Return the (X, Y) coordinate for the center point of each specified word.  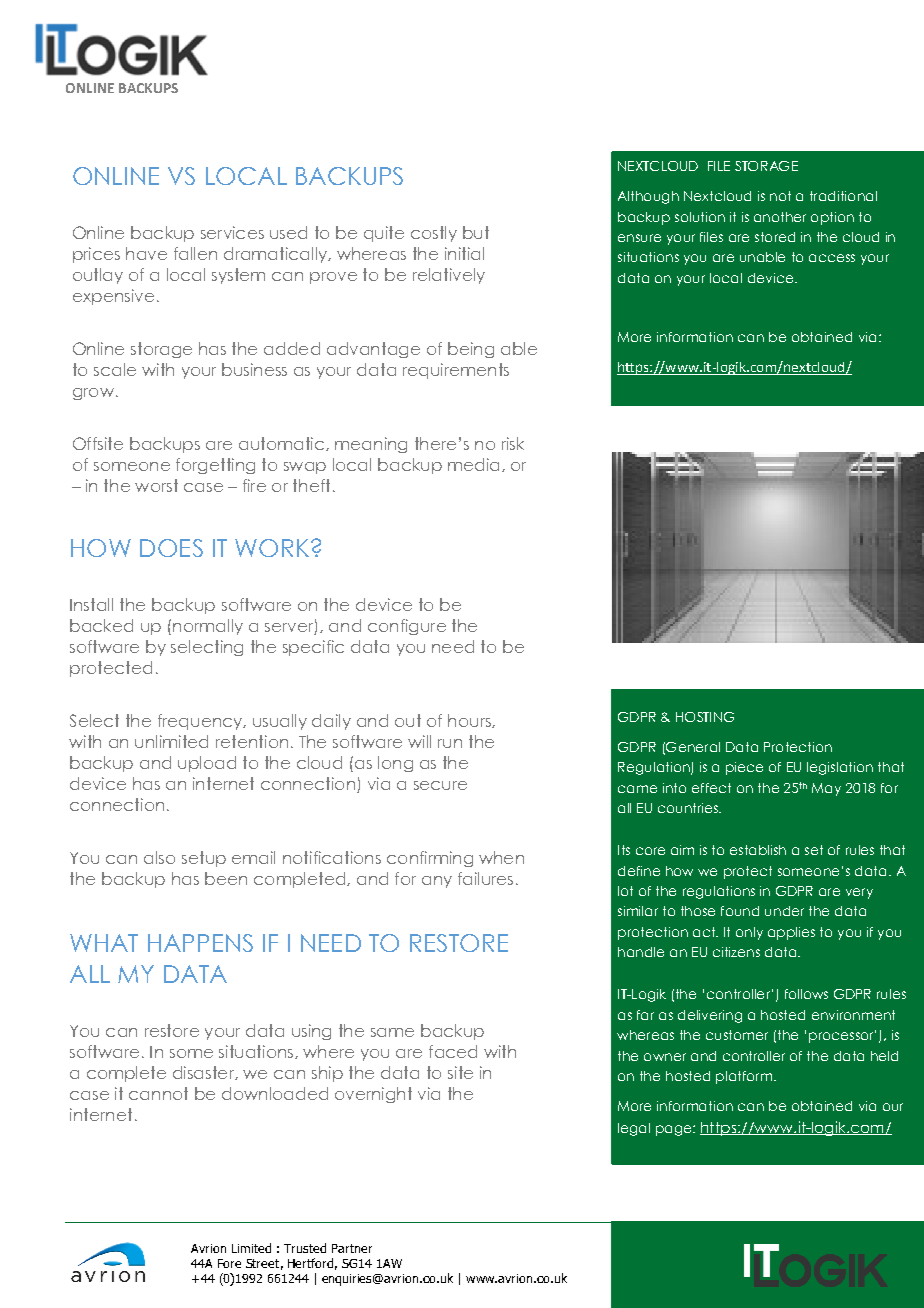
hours (470, 721)
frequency (201, 722)
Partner (352, 1248)
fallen (195, 253)
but (476, 232)
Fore (229, 1263)
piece (744, 768)
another (780, 217)
